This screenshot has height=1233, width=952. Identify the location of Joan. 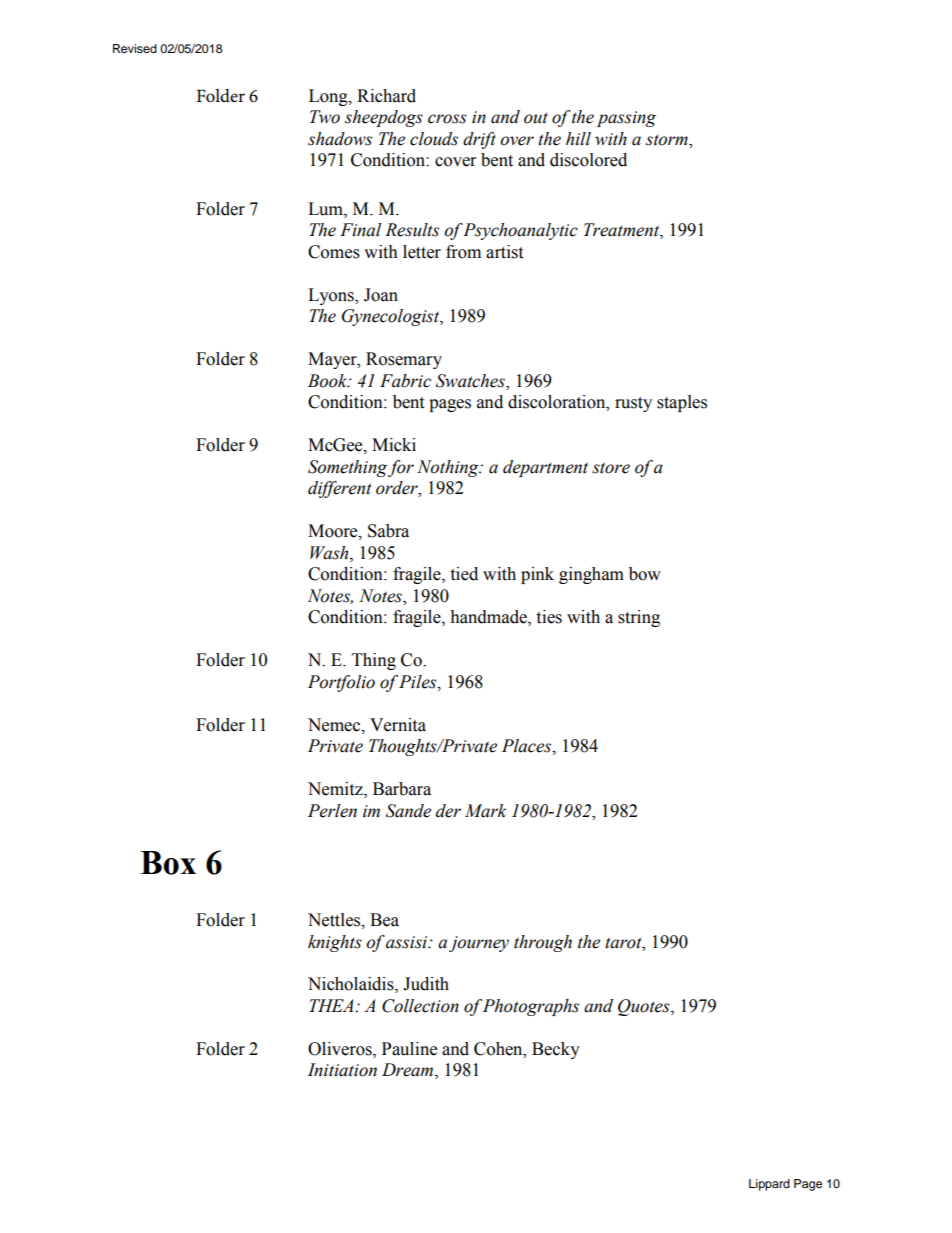
(381, 295).
